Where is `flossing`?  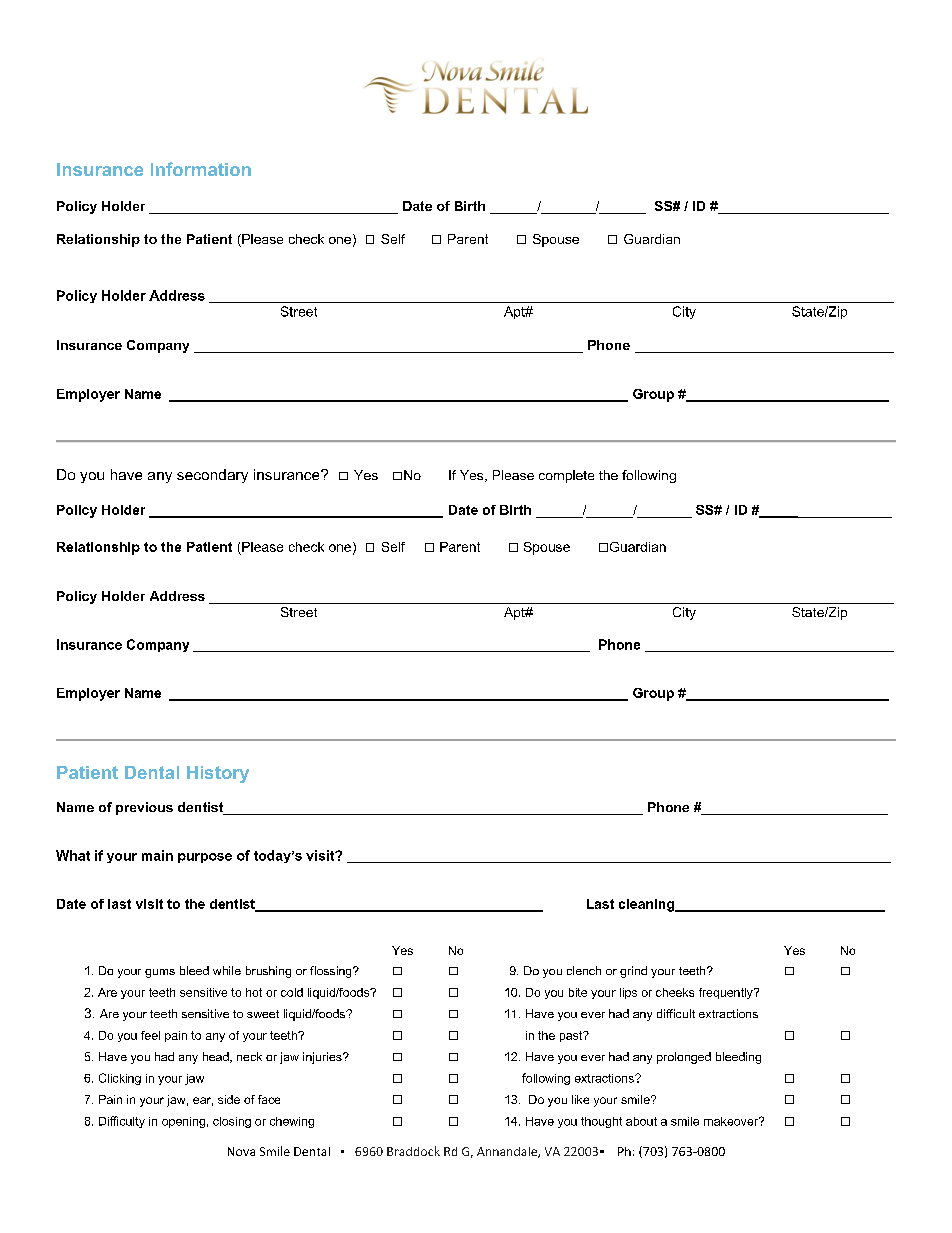 flossing is located at coordinates (332, 972).
